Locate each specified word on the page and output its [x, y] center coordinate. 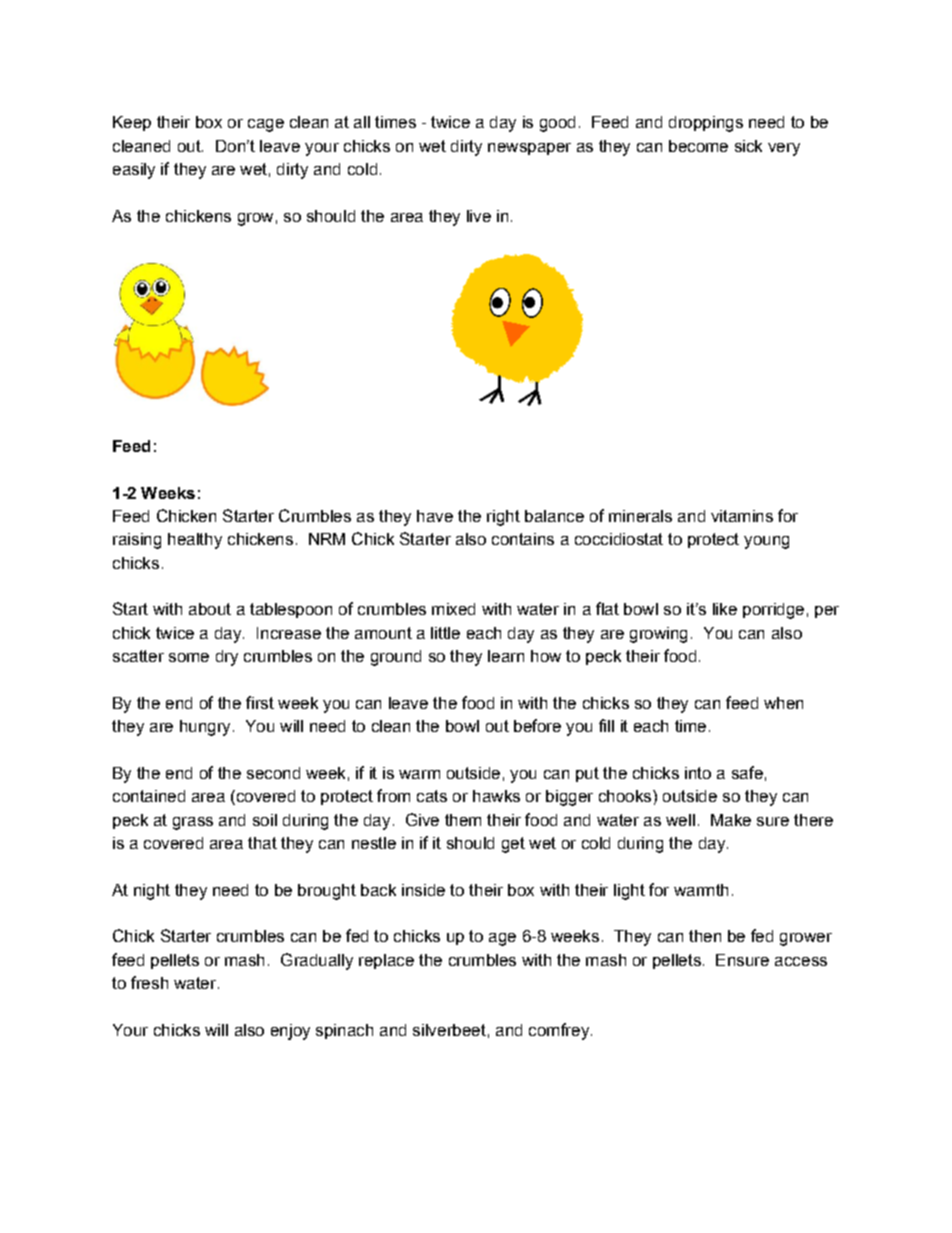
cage [266, 125]
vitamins [742, 516]
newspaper [529, 149]
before [537, 725]
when [783, 703]
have [435, 516]
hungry [205, 728]
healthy [195, 541]
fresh [149, 982]
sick [748, 146]
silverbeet [449, 1030]
